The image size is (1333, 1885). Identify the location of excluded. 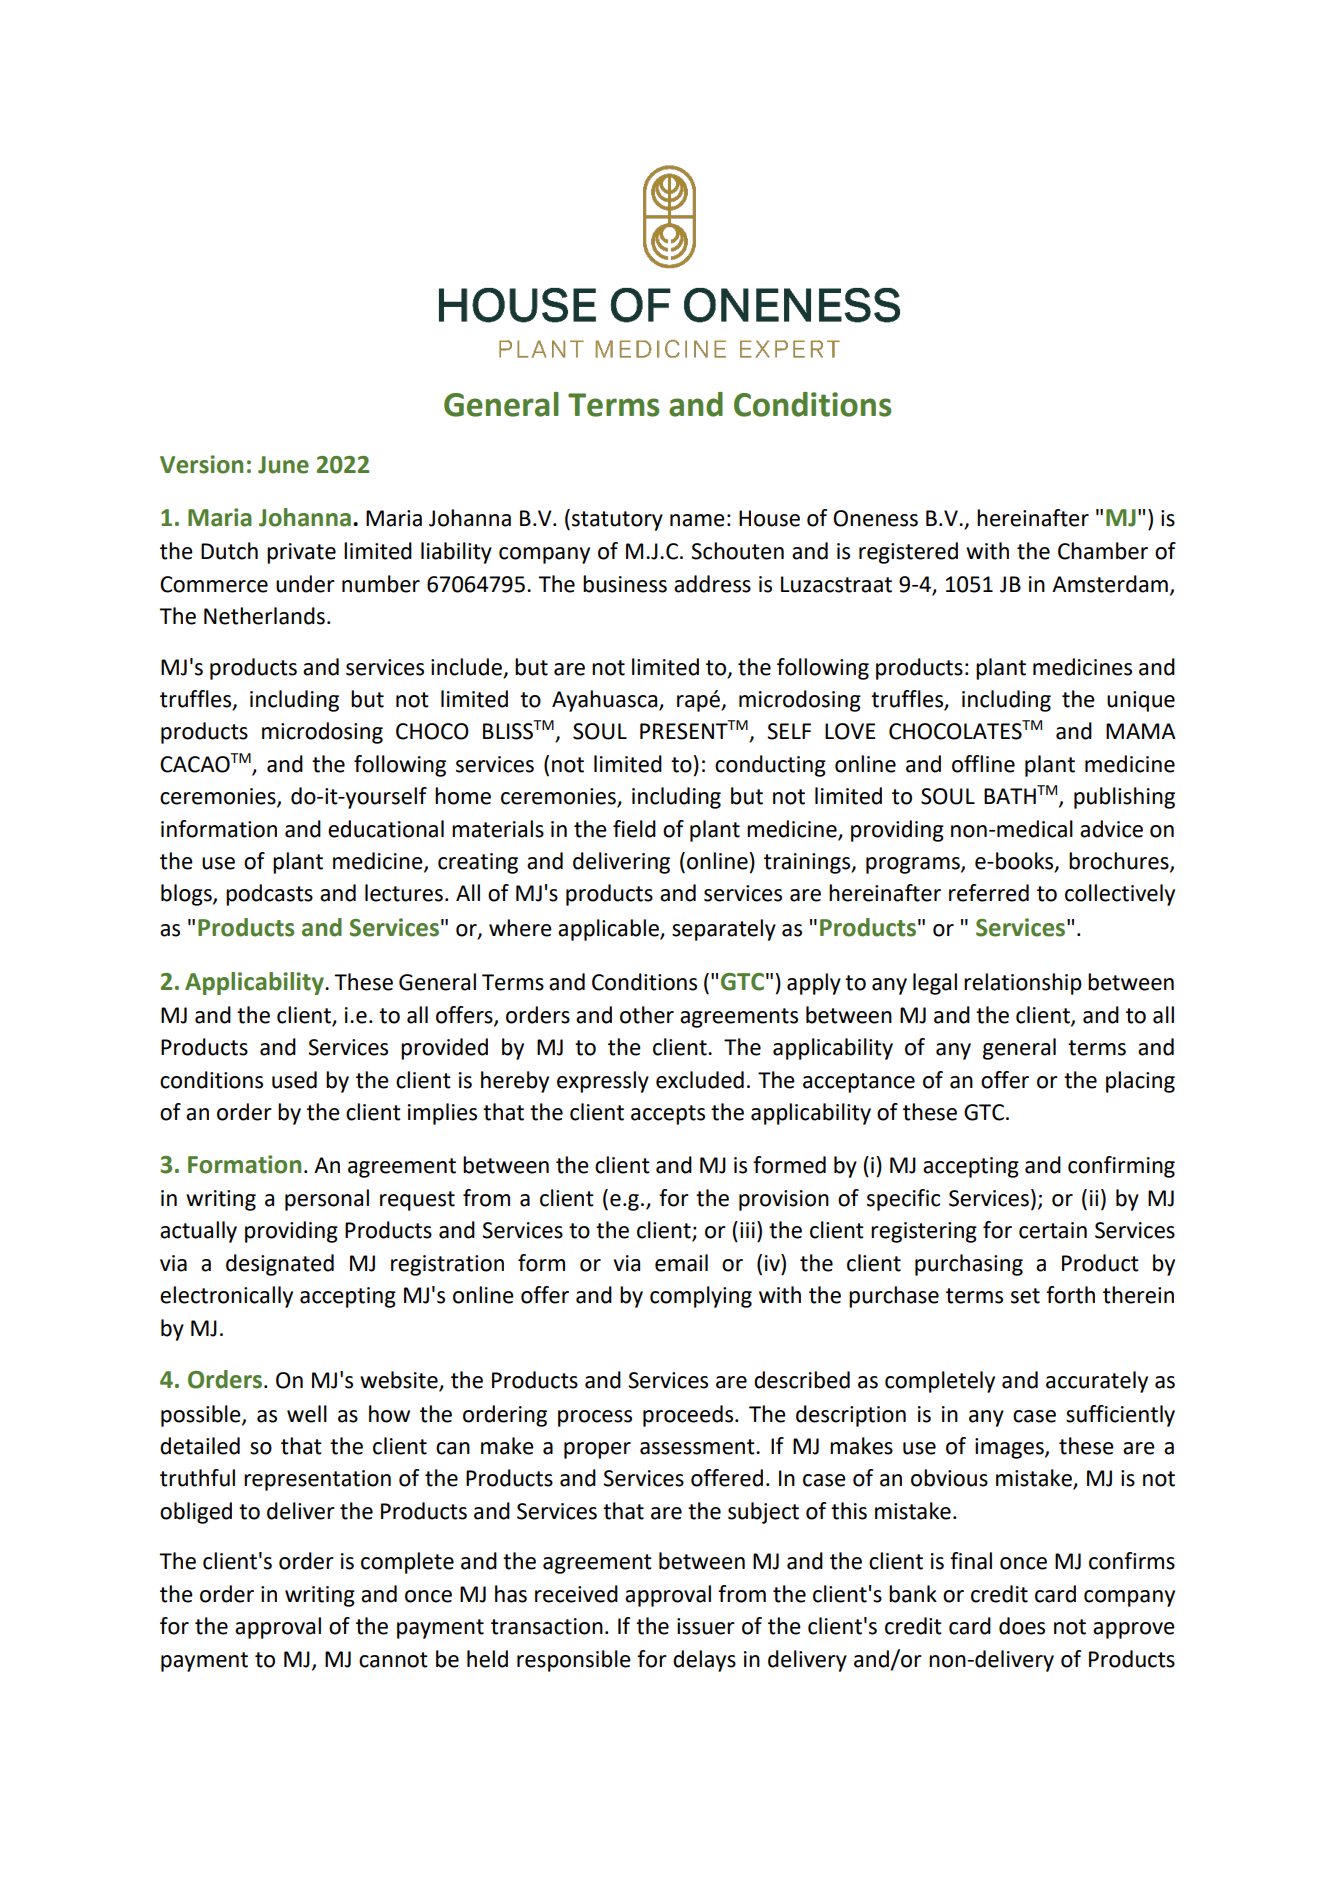
(700, 1080).
